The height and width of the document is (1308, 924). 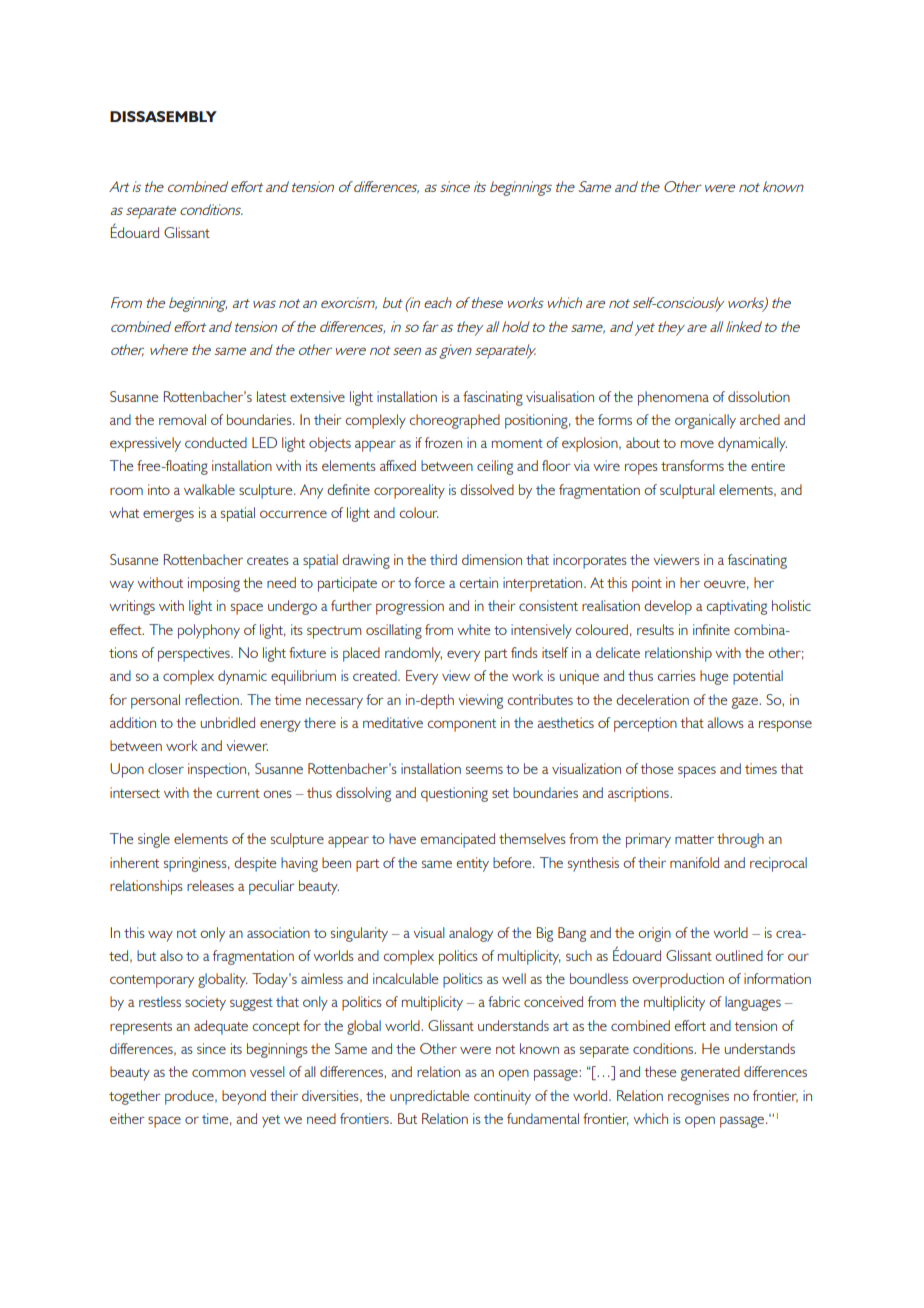 I want to click on perspectives, so click(x=195, y=654).
